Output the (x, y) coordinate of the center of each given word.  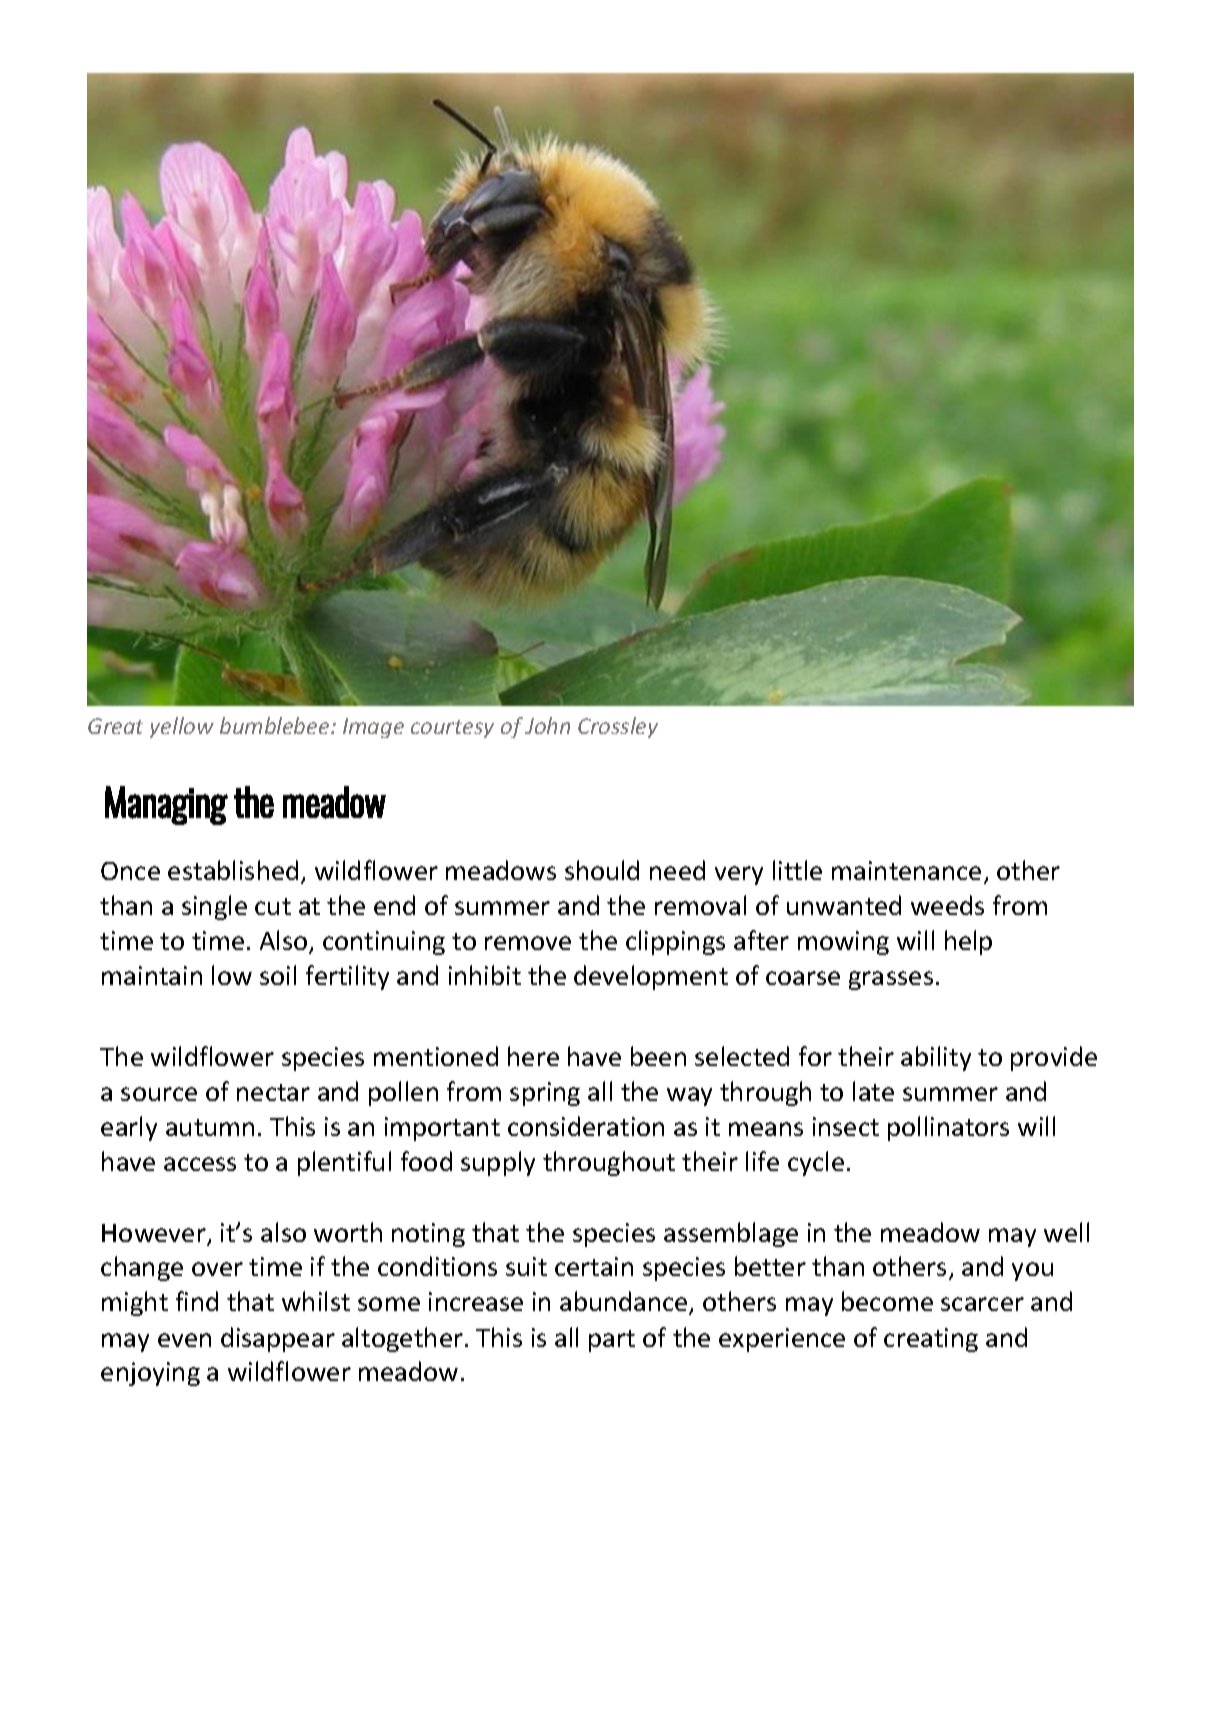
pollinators (948, 1128)
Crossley (618, 727)
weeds (947, 905)
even (184, 1340)
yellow (182, 727)
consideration (586, 1126)
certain (594, 1266)
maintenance (906, 870)
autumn (210, 1127)
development (651, 977)
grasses (891, 980)
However (155, 1234)
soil (278, 975)
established (233, 870)
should (602, 870)
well (1066, 1232)
